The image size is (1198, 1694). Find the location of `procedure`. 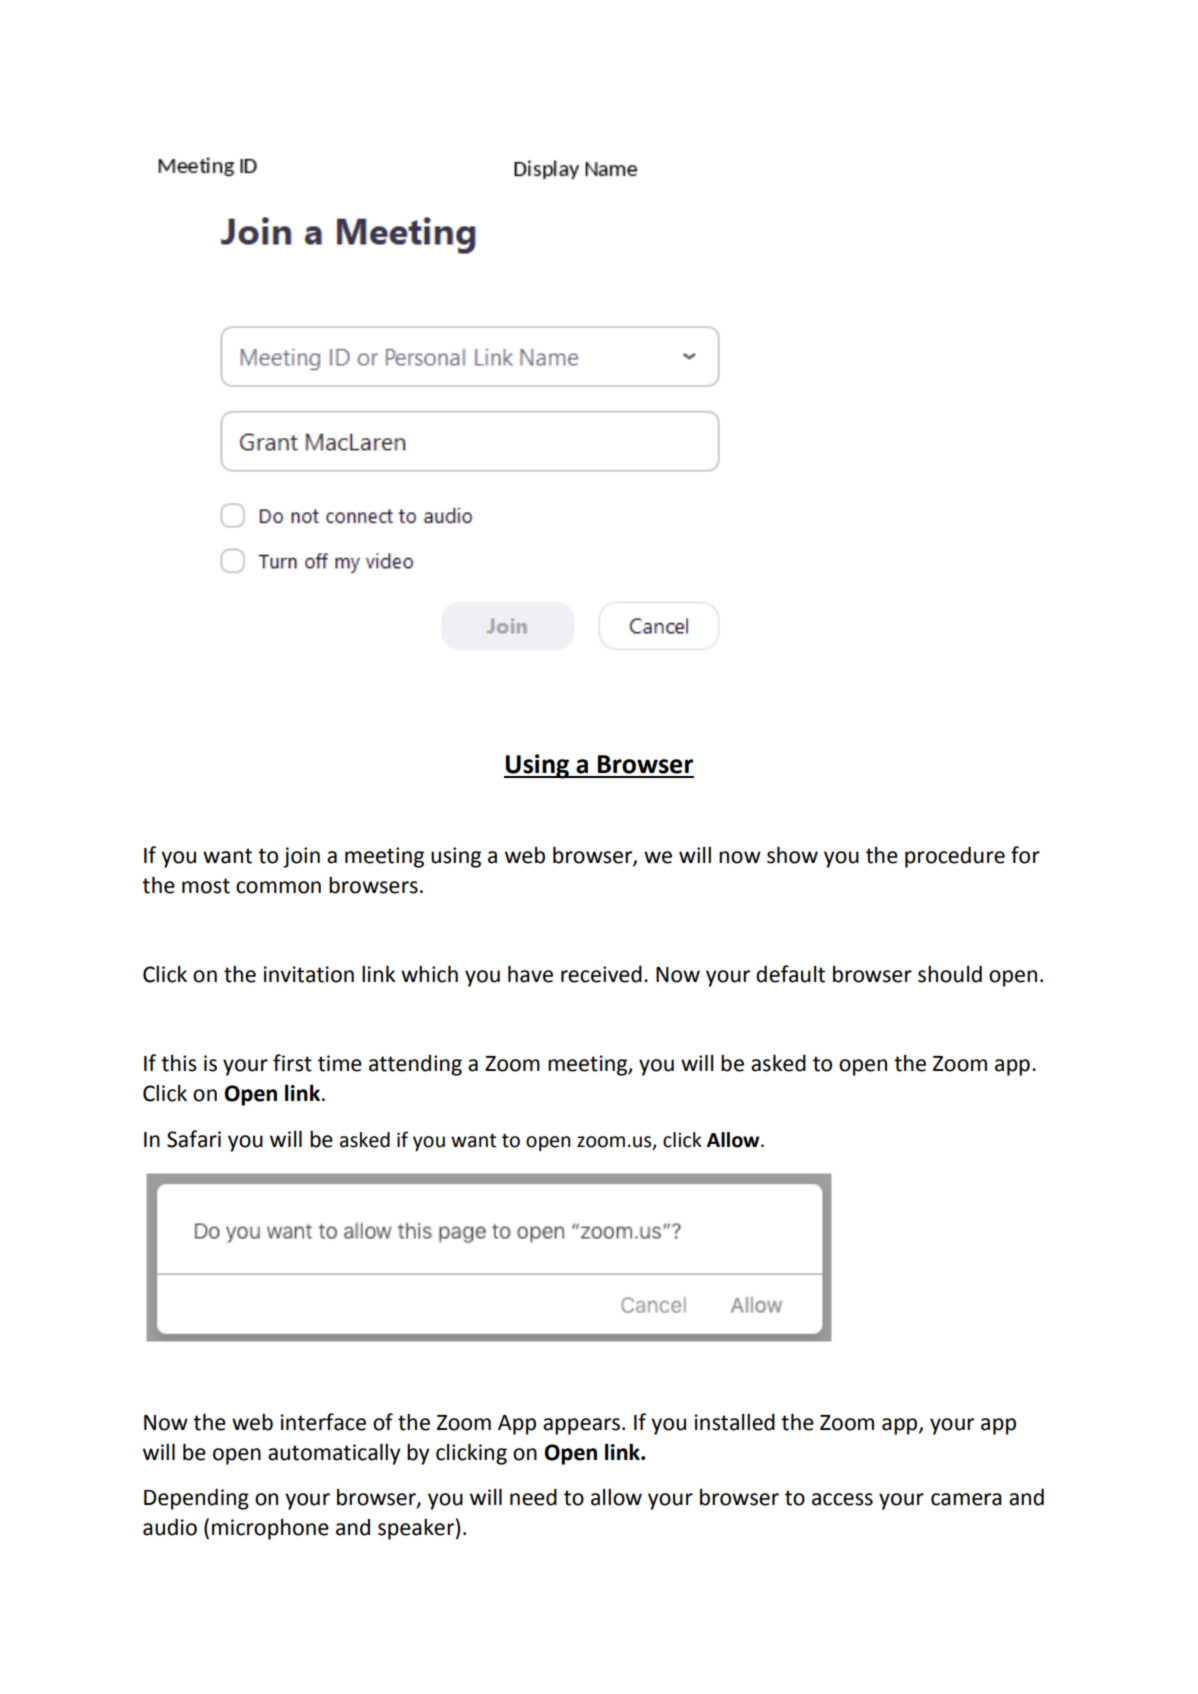

procedure is located at coordinates (955, 857).
